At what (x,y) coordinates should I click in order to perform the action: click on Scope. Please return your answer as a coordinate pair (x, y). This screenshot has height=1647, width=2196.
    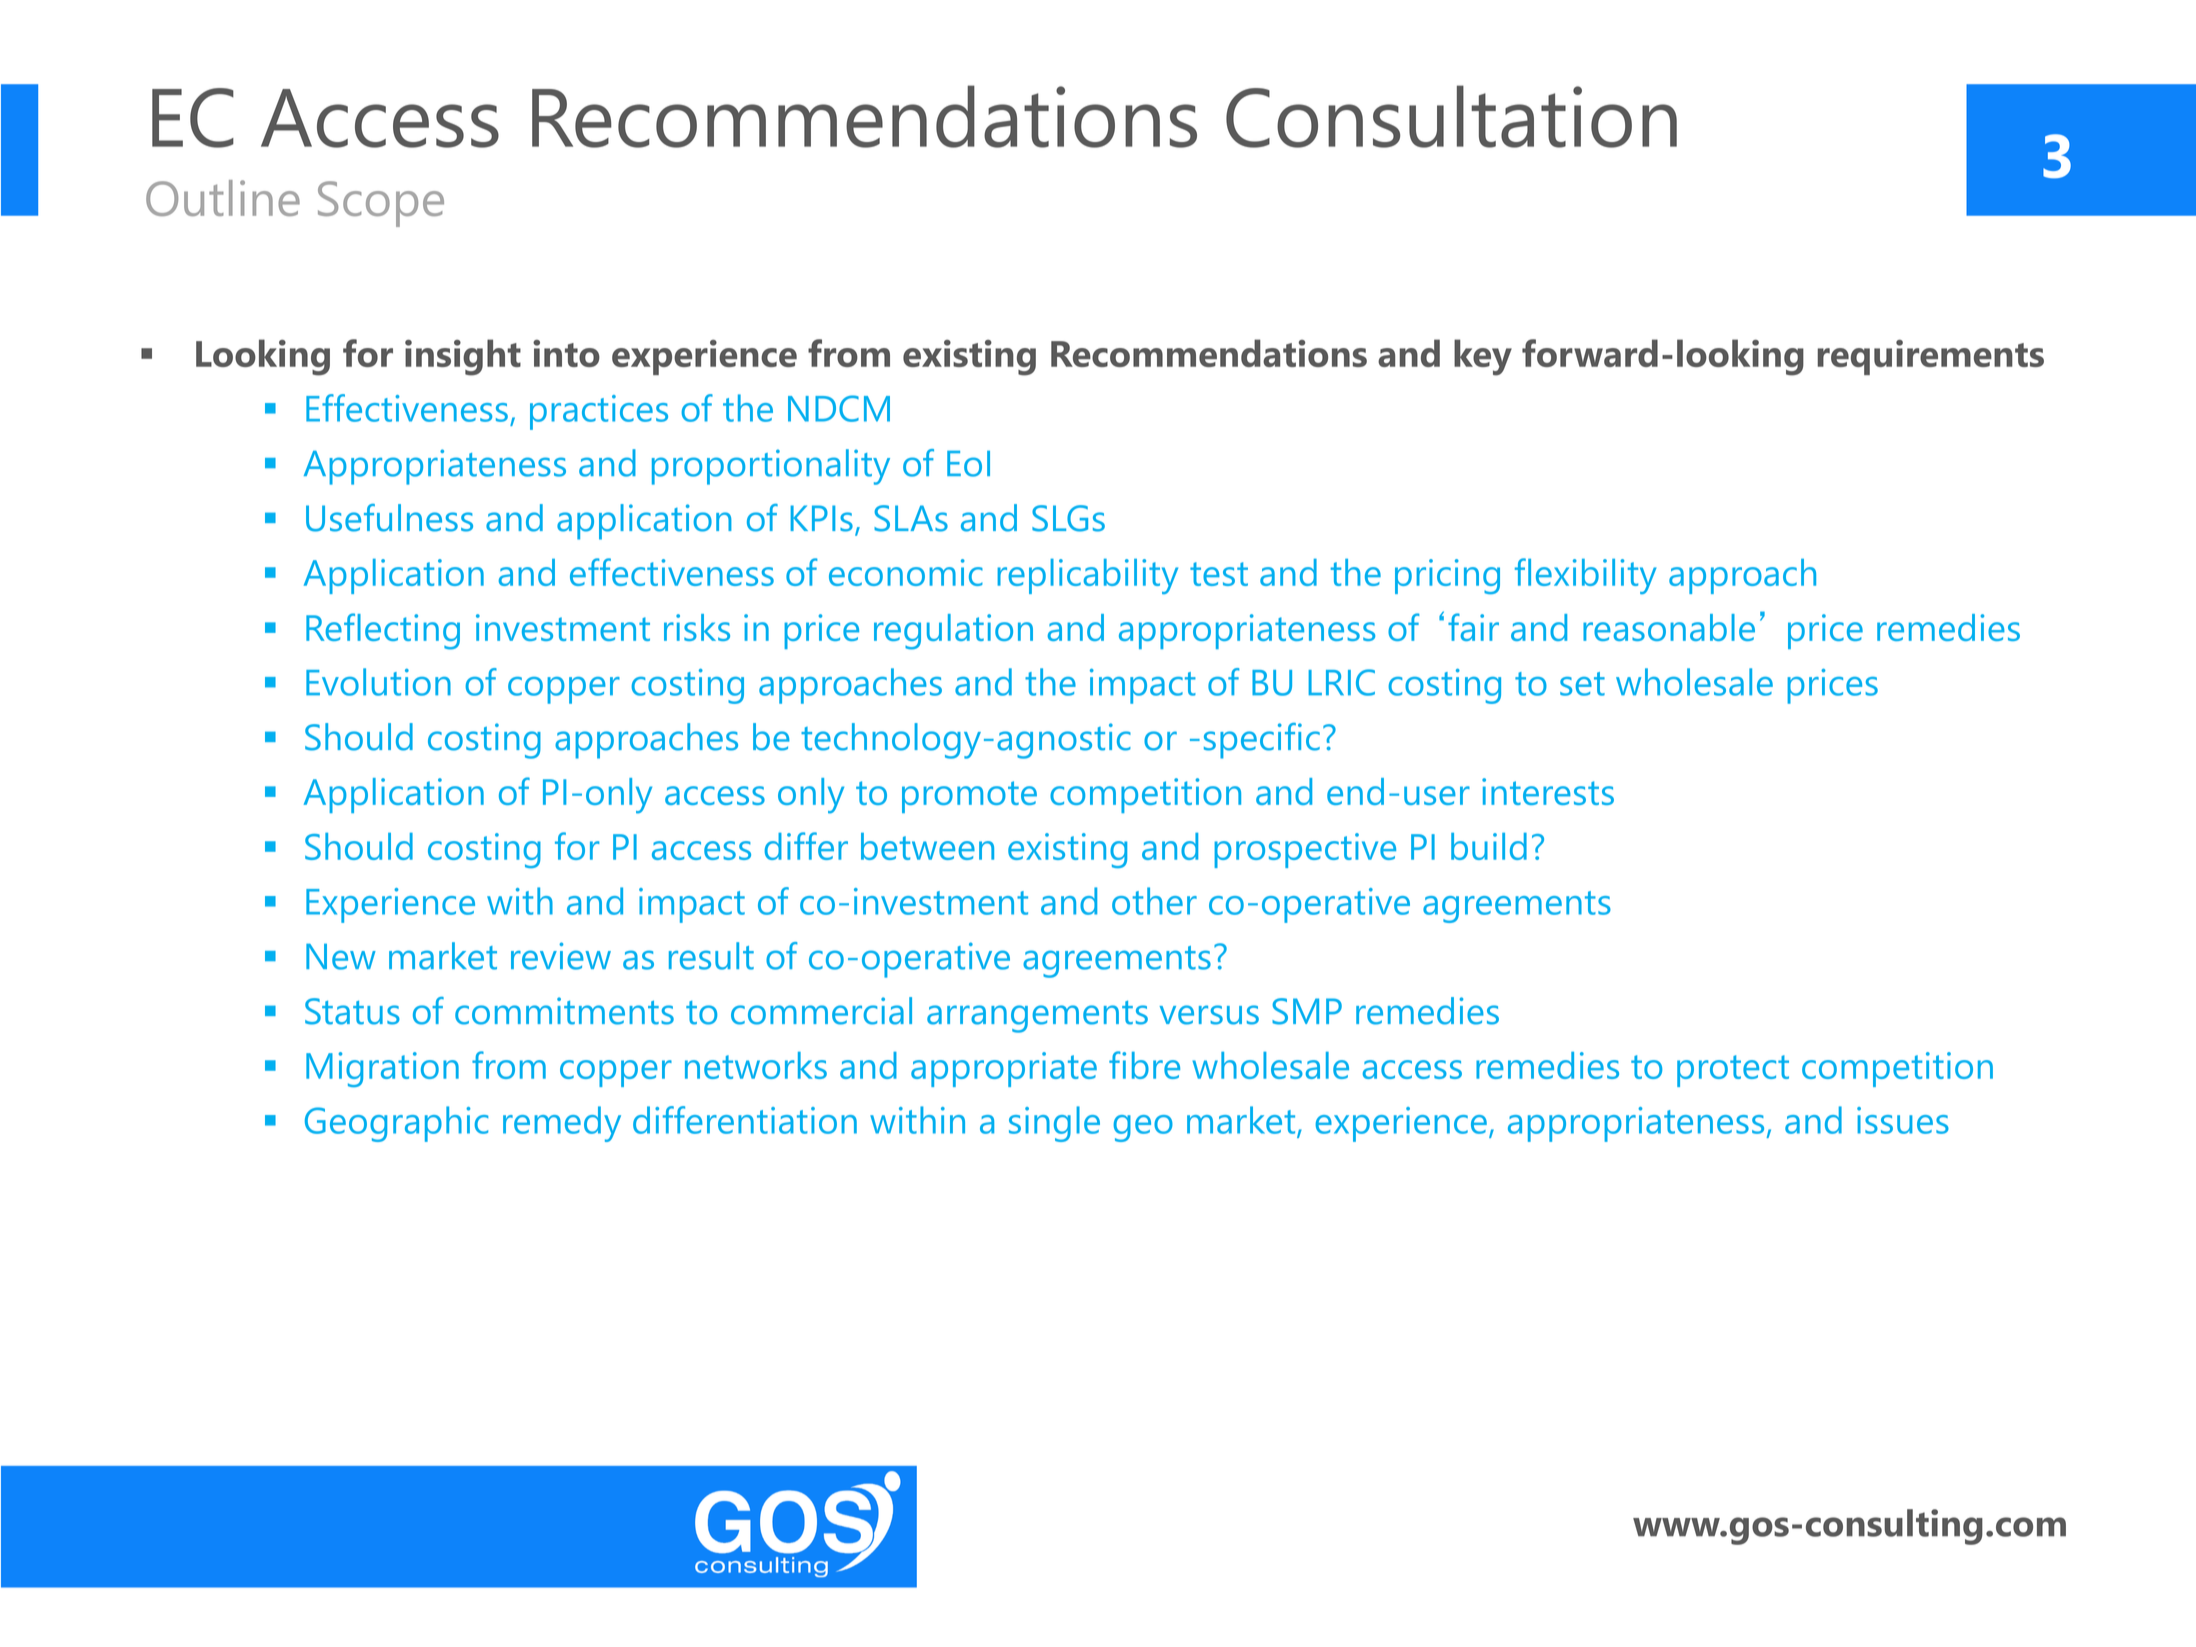
    Looking at the image, I should click on (381, 204).
